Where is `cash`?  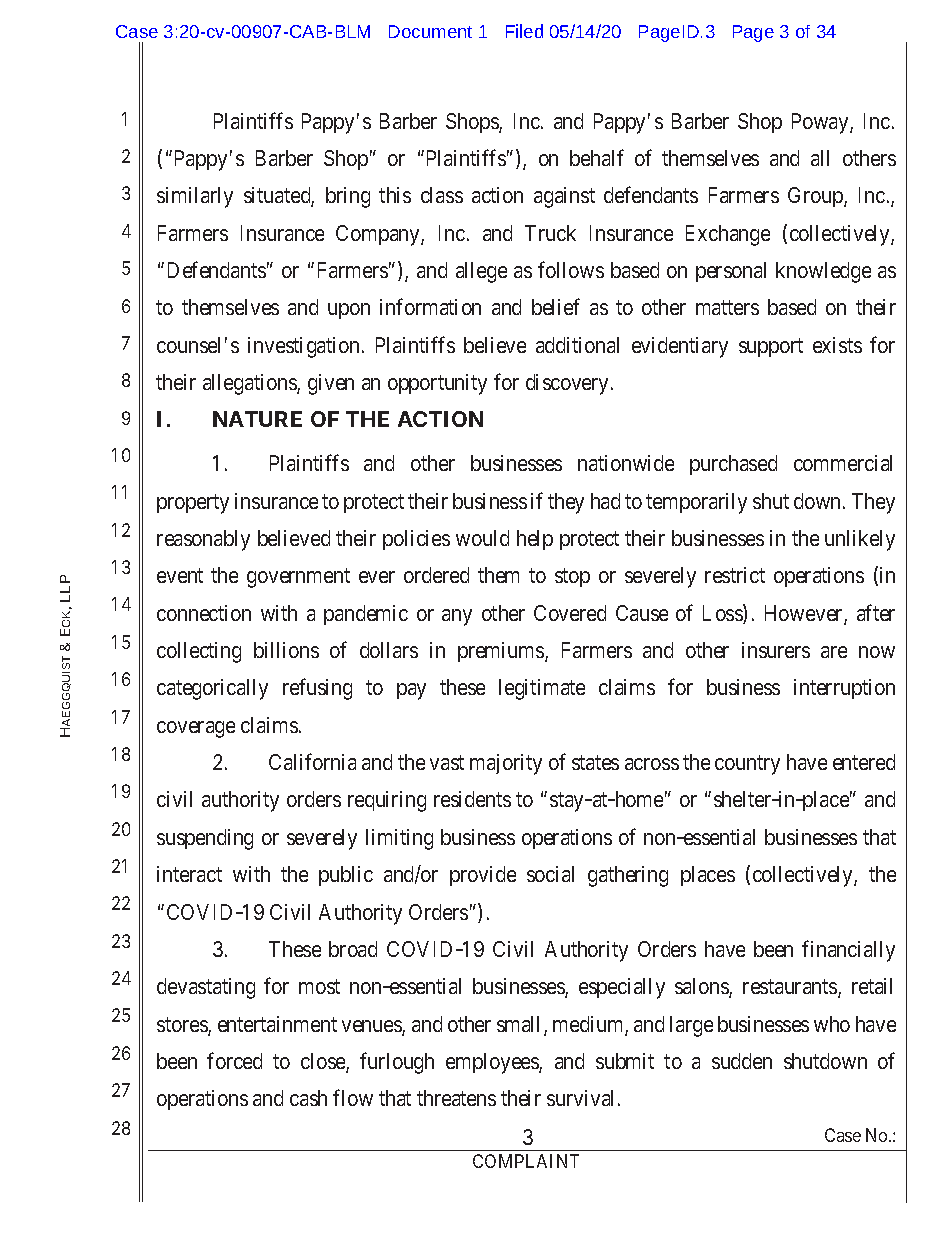 cash is located at coordinates (308, 1098).
